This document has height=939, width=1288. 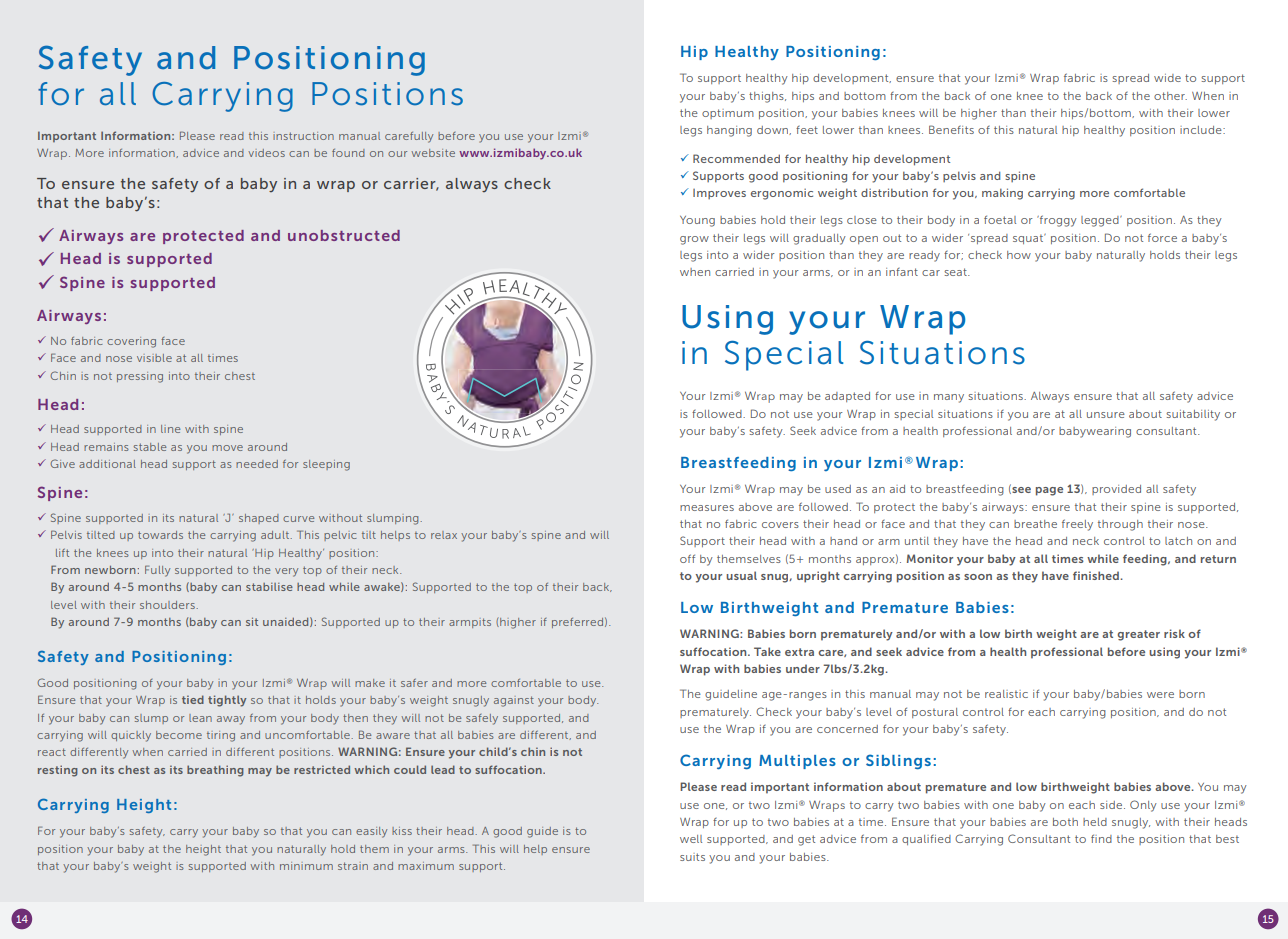 What do you see at coordinates (707, 508) in the document?
I see `measures` at bounding box center [707, 508].
